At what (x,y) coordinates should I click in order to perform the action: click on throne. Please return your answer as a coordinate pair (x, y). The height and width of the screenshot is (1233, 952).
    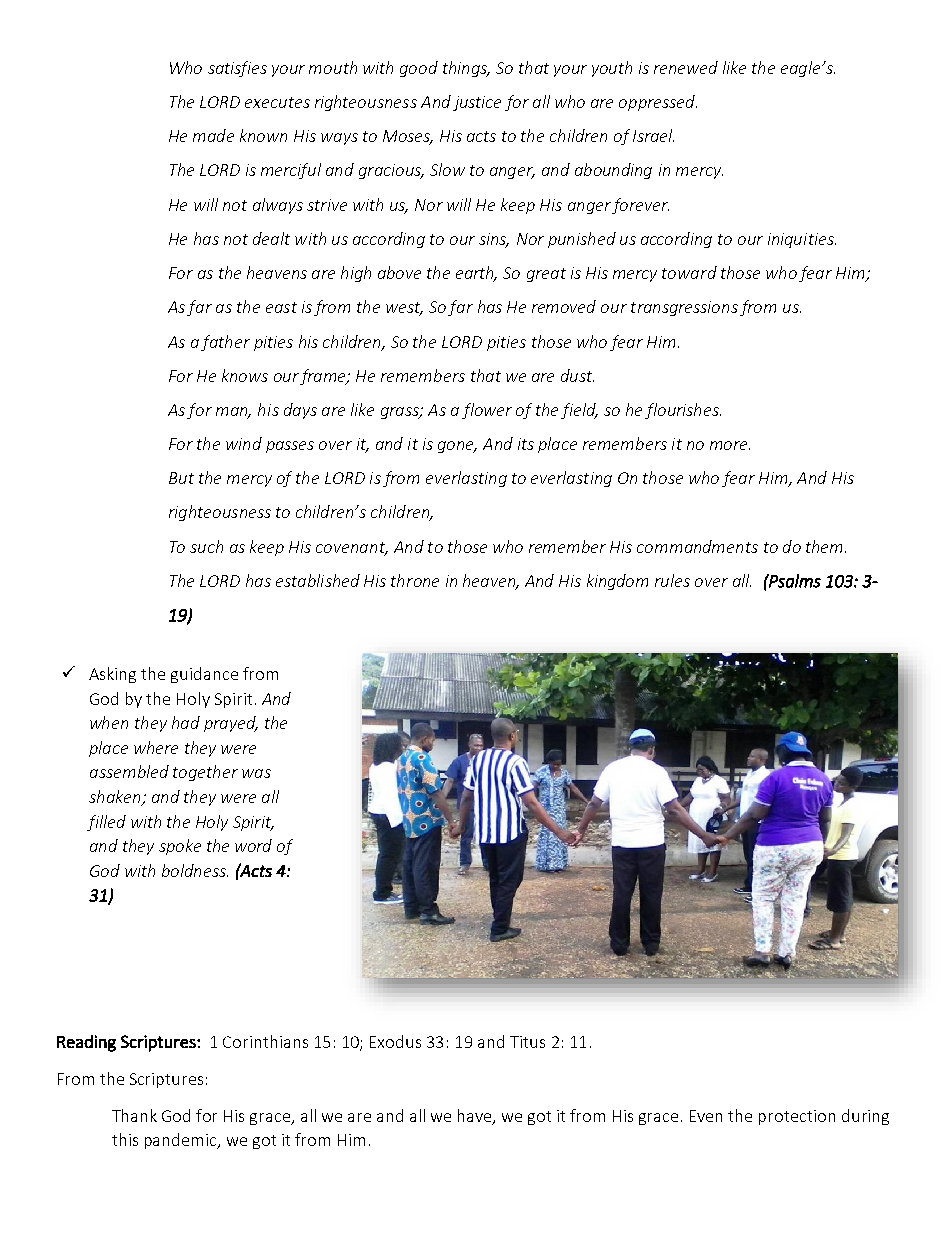
    Looking at the image, I should click on (415, 580).
